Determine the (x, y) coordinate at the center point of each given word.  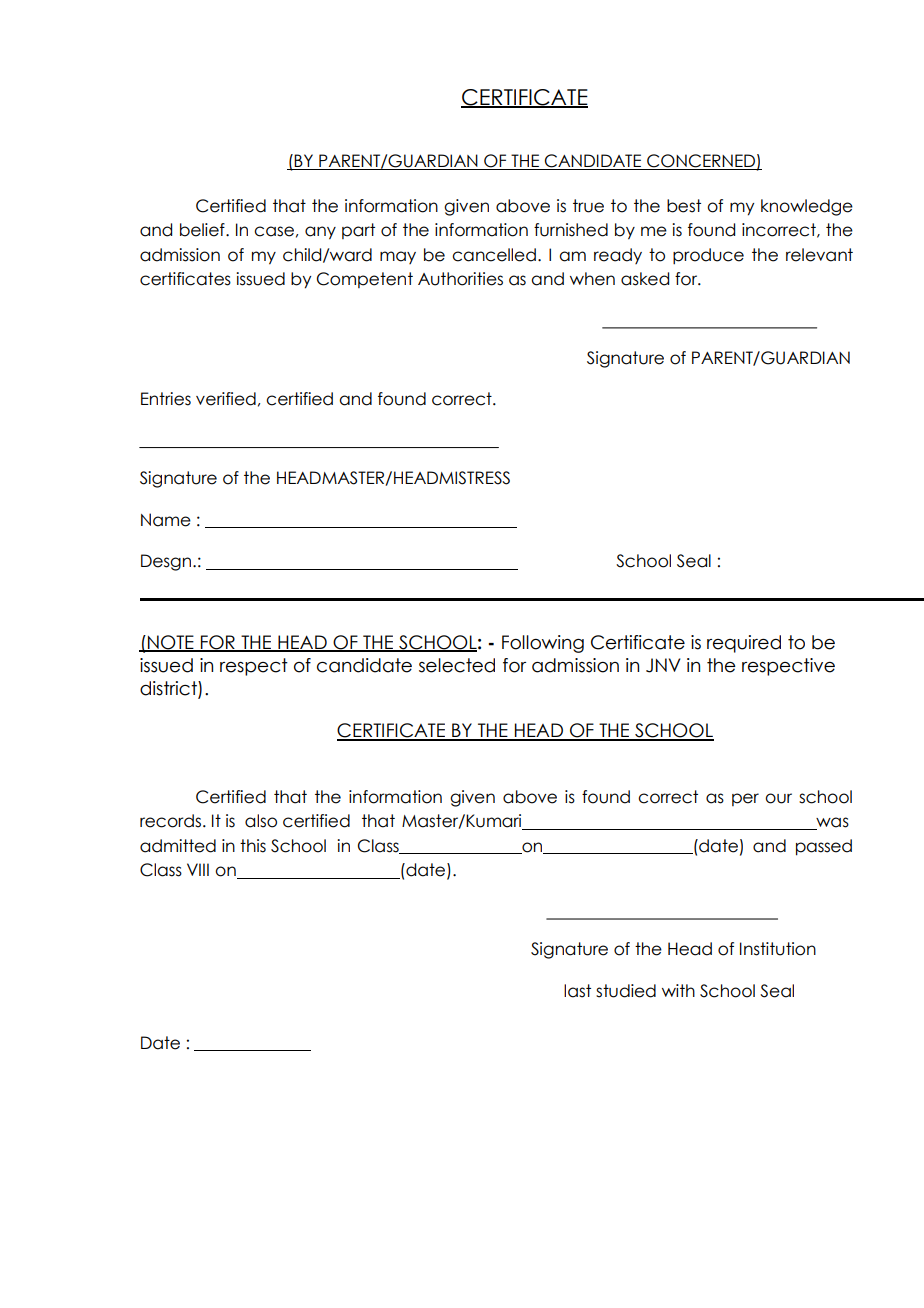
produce (708, 256)
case (274, 231)
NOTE (171, 643)
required (744, 644)
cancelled (494, 255)
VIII (198, 869)
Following (543, 644)
